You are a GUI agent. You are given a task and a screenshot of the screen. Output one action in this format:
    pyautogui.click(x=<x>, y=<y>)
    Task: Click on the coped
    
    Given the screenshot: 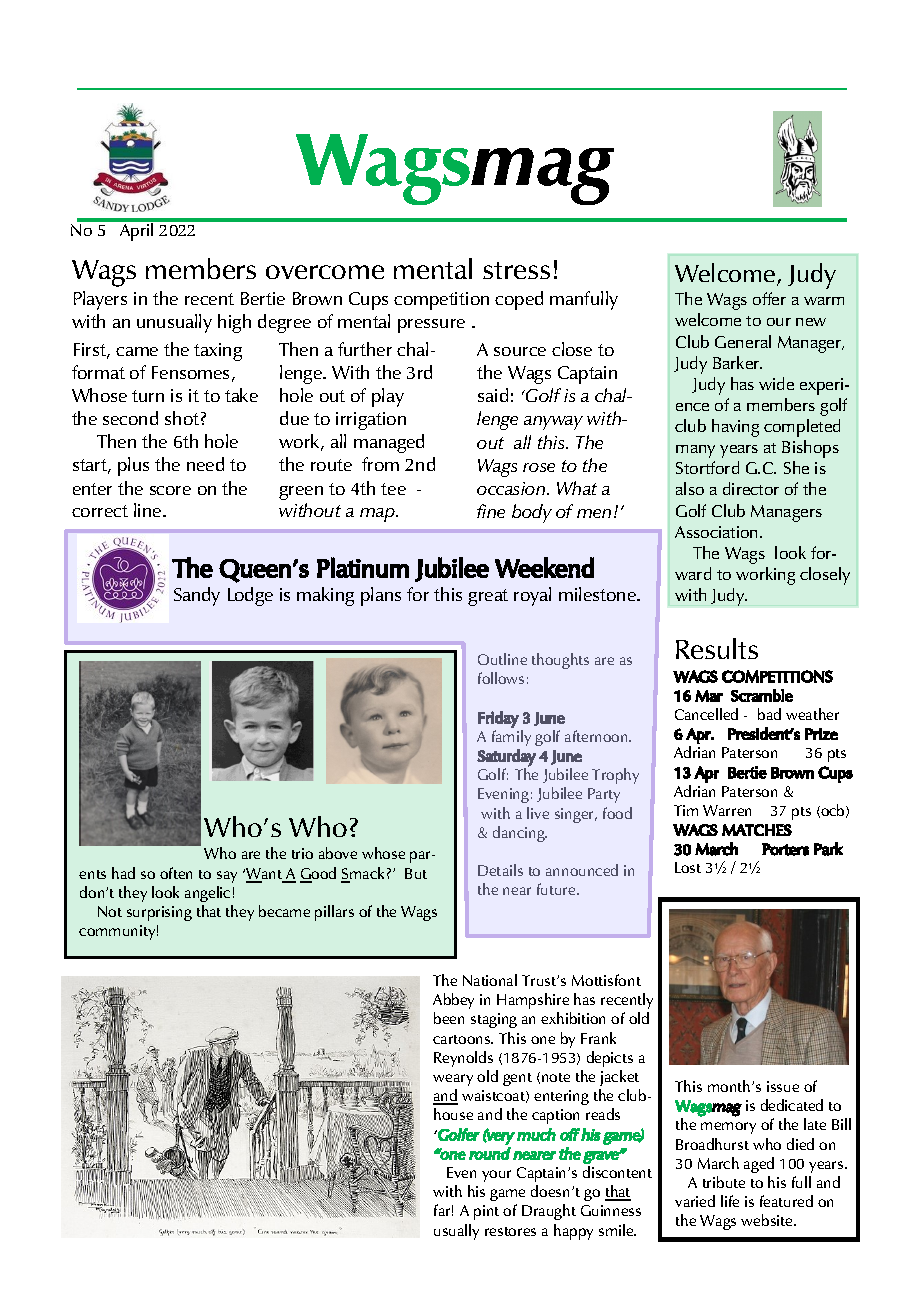 What is the action you would take?
    pyautogui.click(x=519, y=300)
